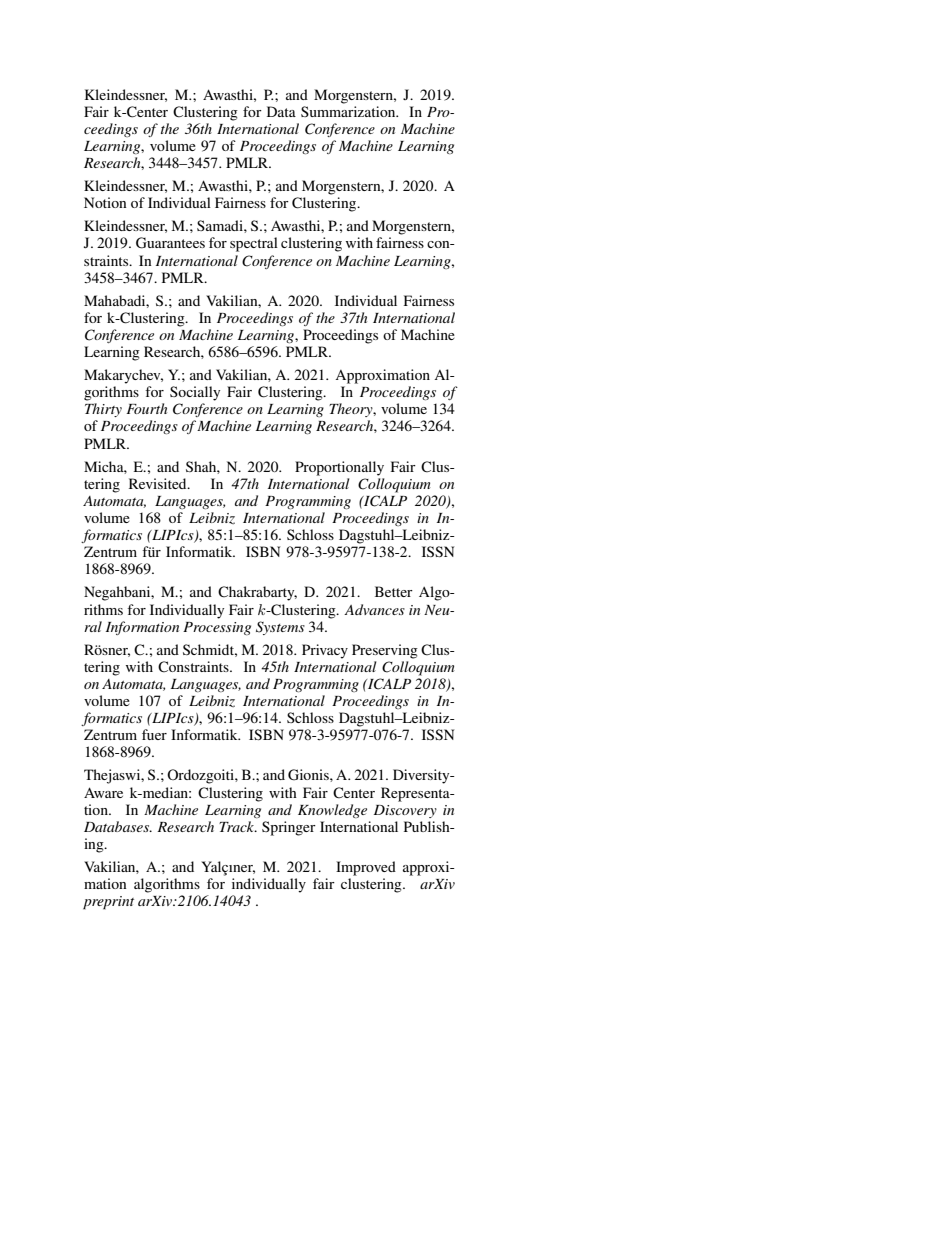  Describe the element at coordinates (254, 244) in the image. I see `spectral` at that location.
